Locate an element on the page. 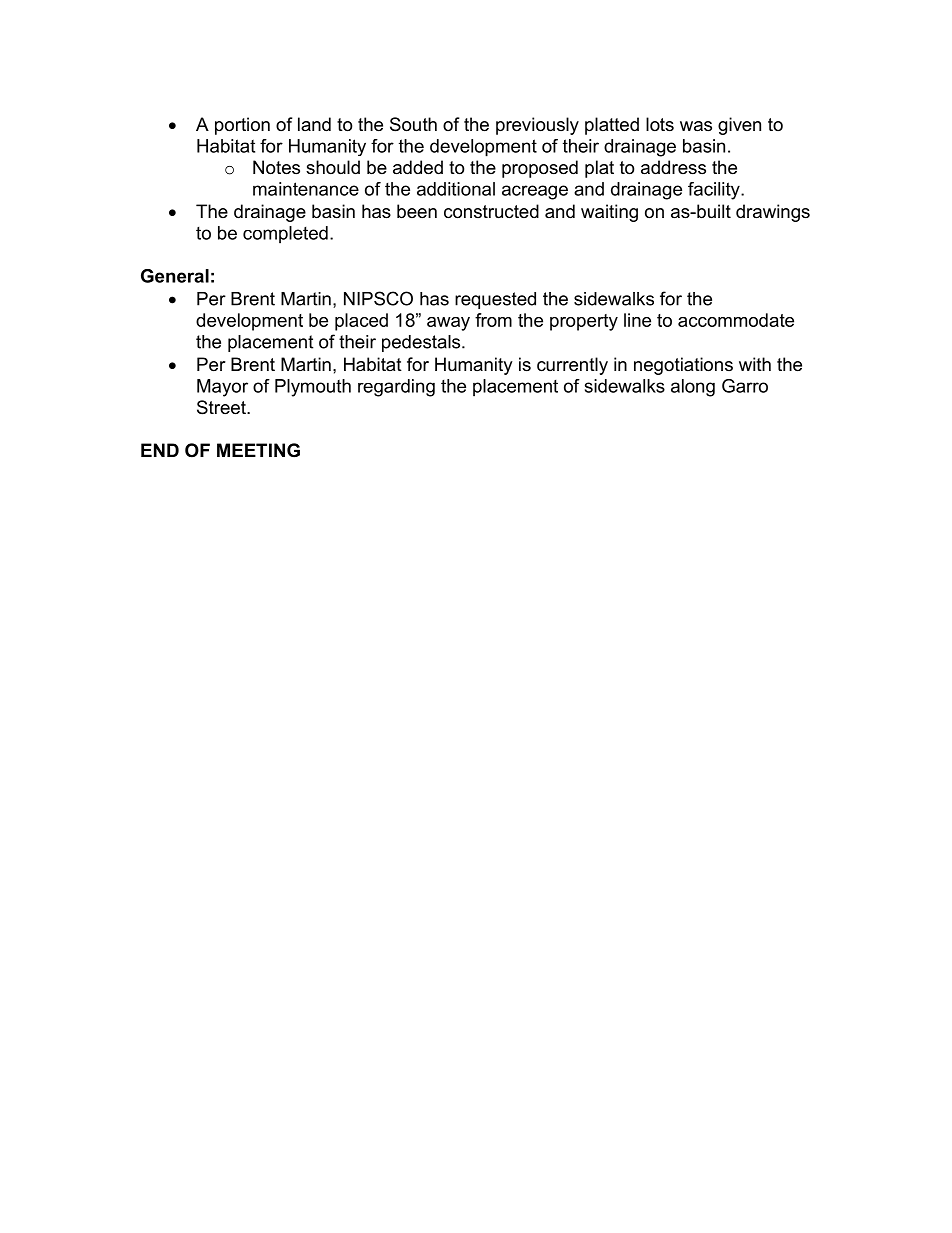 This page has height=1233, width=952. General is located at coordinates (175, 276).
